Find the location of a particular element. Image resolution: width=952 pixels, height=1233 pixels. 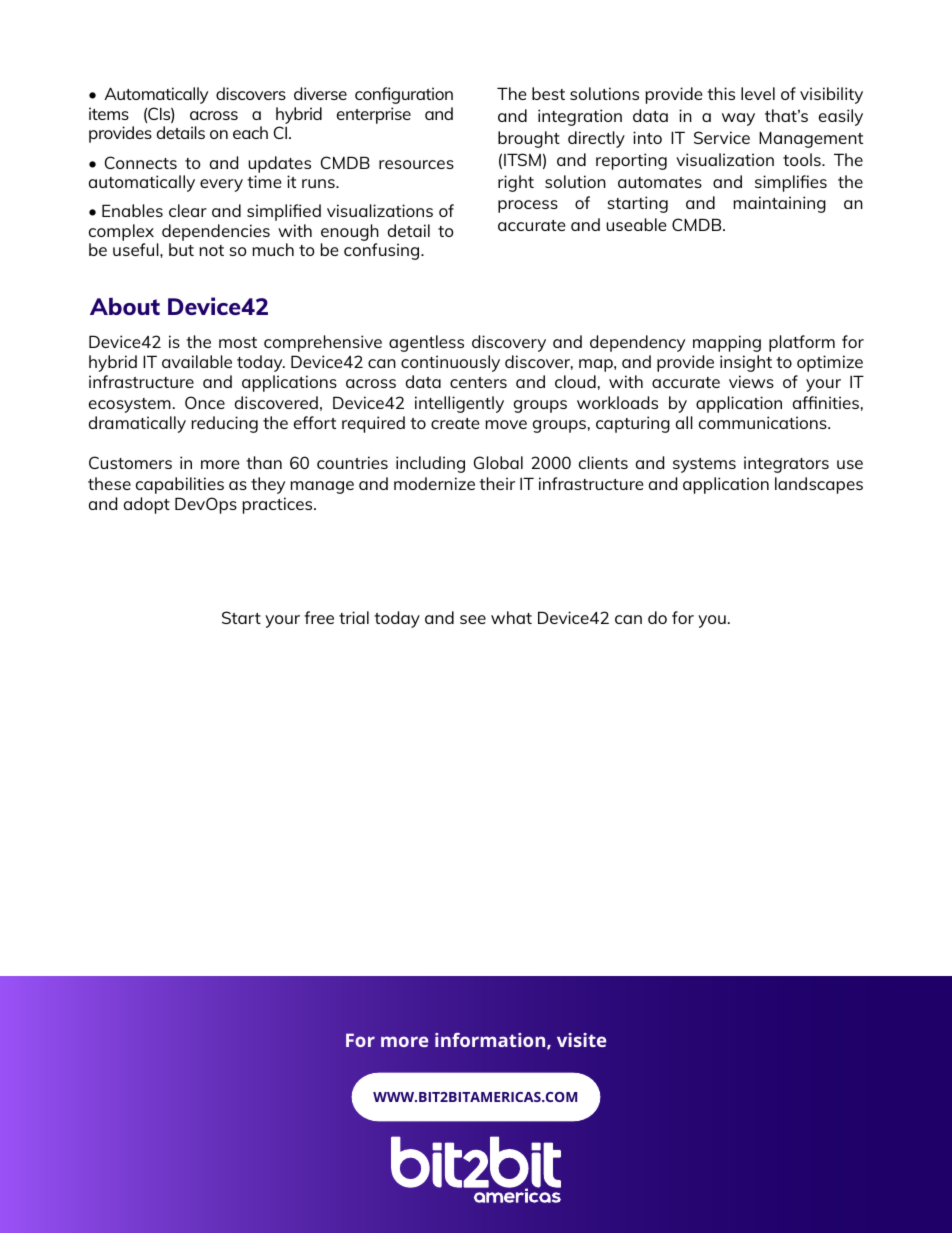

visite is located at coordinates (581, 1040).
